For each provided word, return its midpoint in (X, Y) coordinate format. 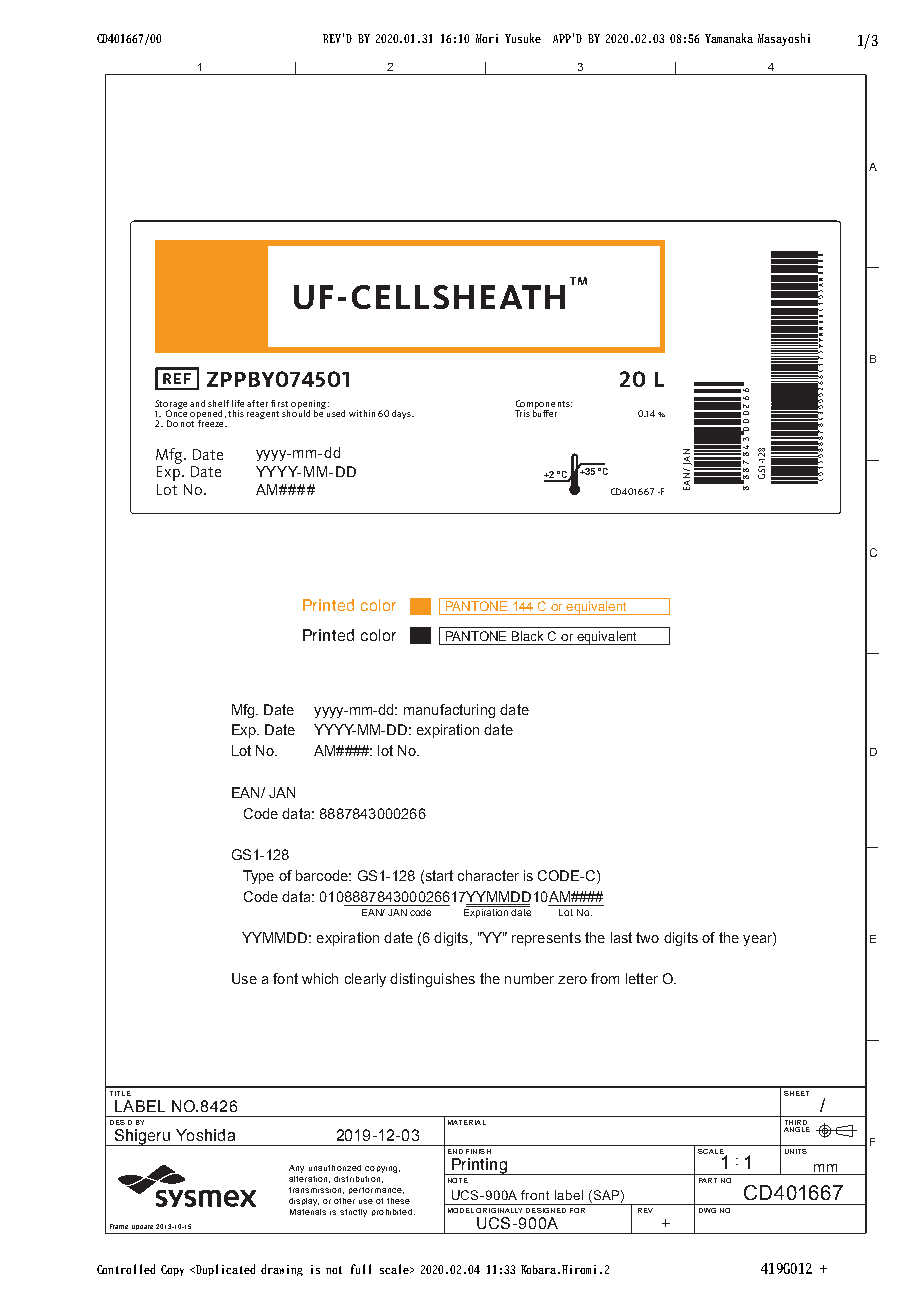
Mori (487, 38)
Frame (119, 1226)
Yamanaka (729, 38)
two (647, 937)
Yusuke (523, 38)
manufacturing (449, 711)
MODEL (461, 1210)
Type (258, 877)
